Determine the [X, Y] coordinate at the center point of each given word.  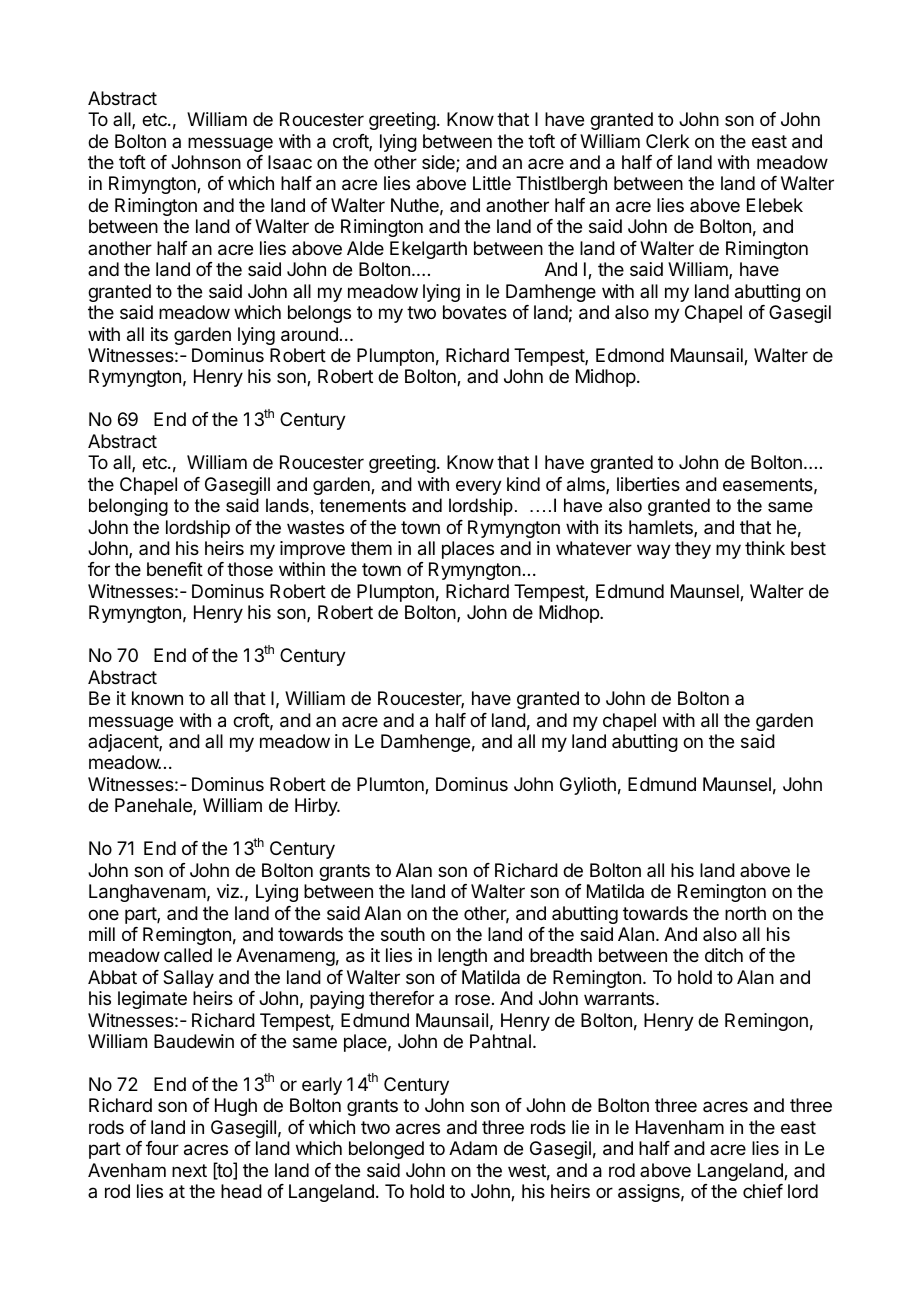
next [189, 1170]
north [745, 913]
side [439, 163]
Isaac [290, 162]
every [479, 487]
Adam [473, 1148]
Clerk [667, 141]
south [403, 934]
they [693, 550]
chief [763, 1191]
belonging [128, 507]
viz [229, 891]
